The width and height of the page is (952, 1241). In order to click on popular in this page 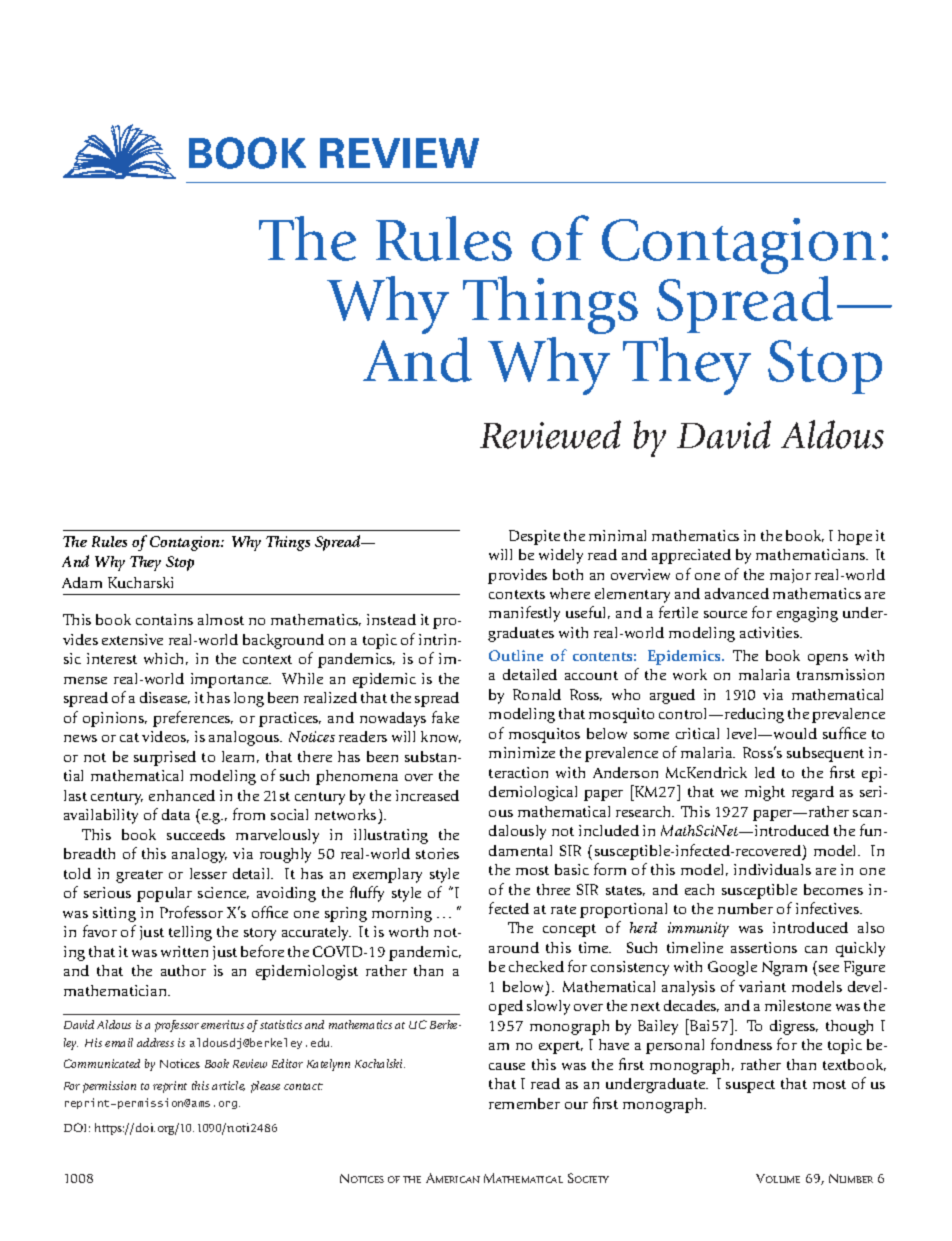, I will do `click(164, 894)`.
